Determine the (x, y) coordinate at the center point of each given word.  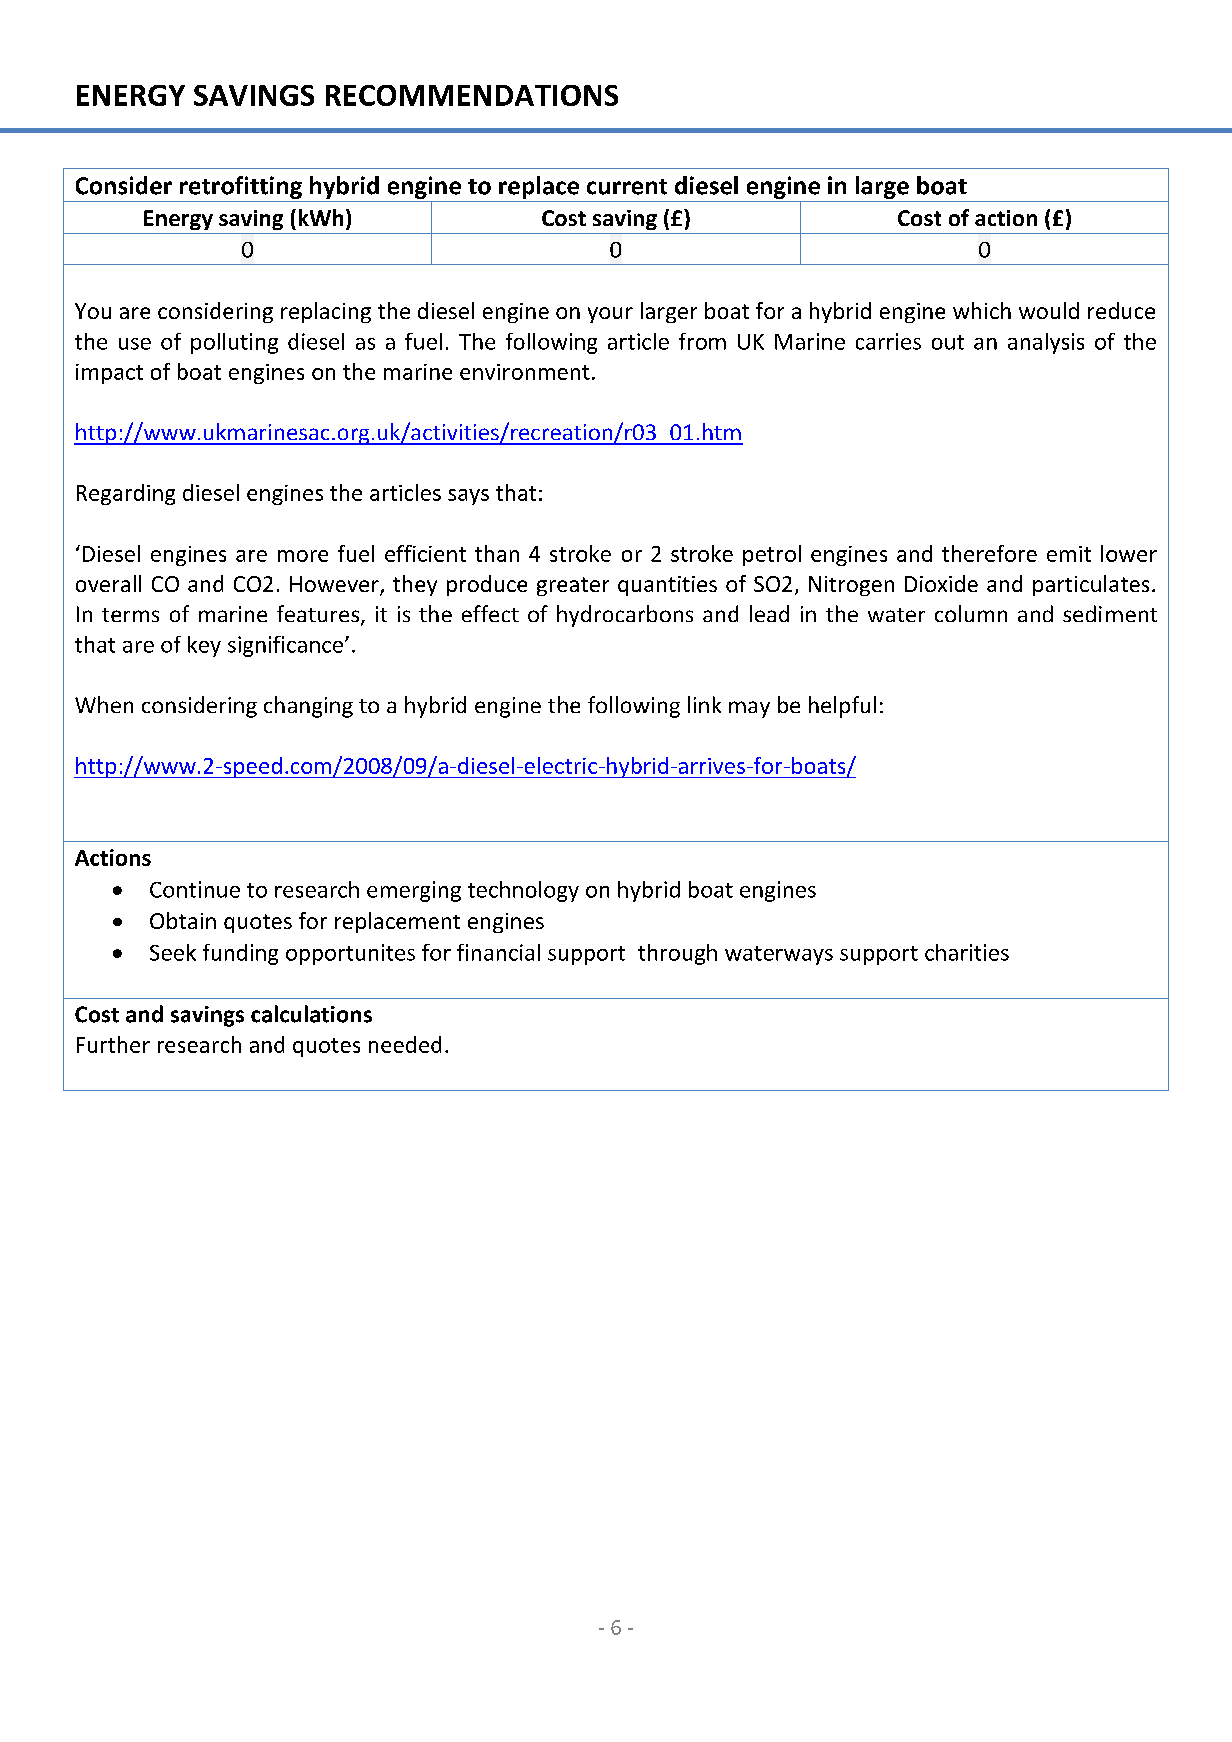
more (303, 556)
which (982, 310)
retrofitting (241, 187)
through (677, 954)
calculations (311, 1014)
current (627, 187)
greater (573, 586)
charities (967, 952)
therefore (989, 553)
